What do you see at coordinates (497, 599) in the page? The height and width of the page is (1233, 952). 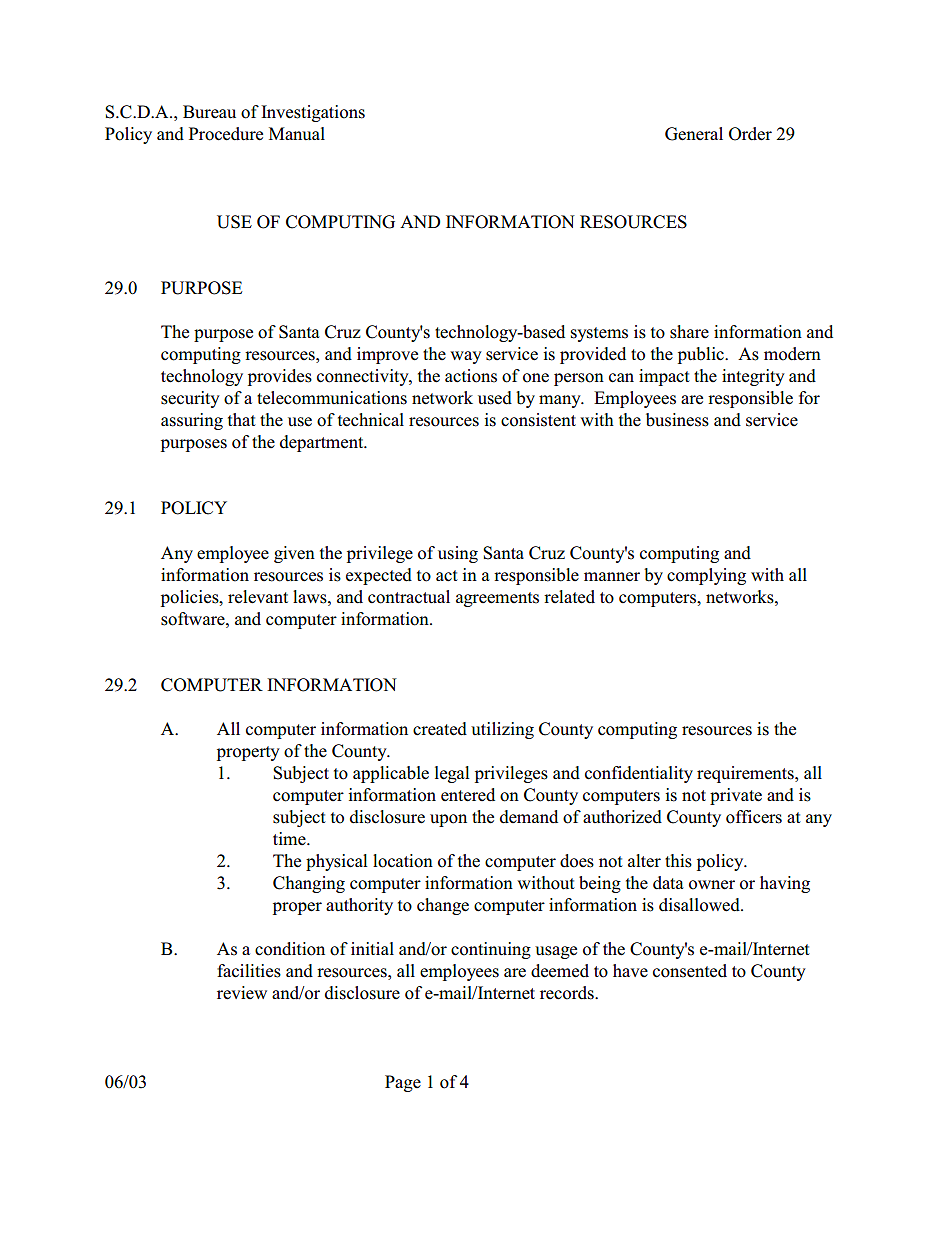 I see `agreements` at bounding box center [497, 599].
